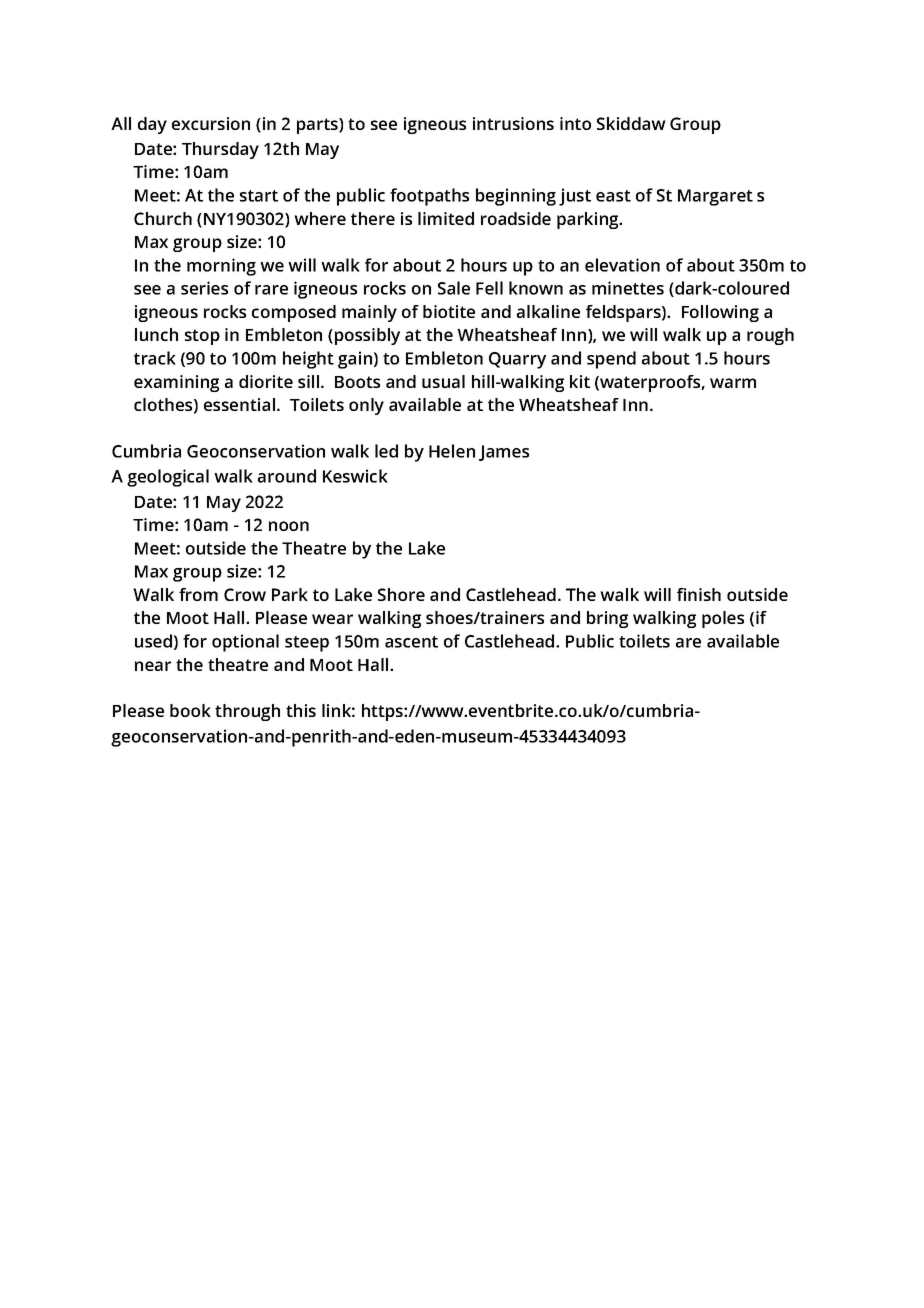  What do you see at coordinates (190, 710) in the image?
I see `book` at bounding box center [190, 710].
